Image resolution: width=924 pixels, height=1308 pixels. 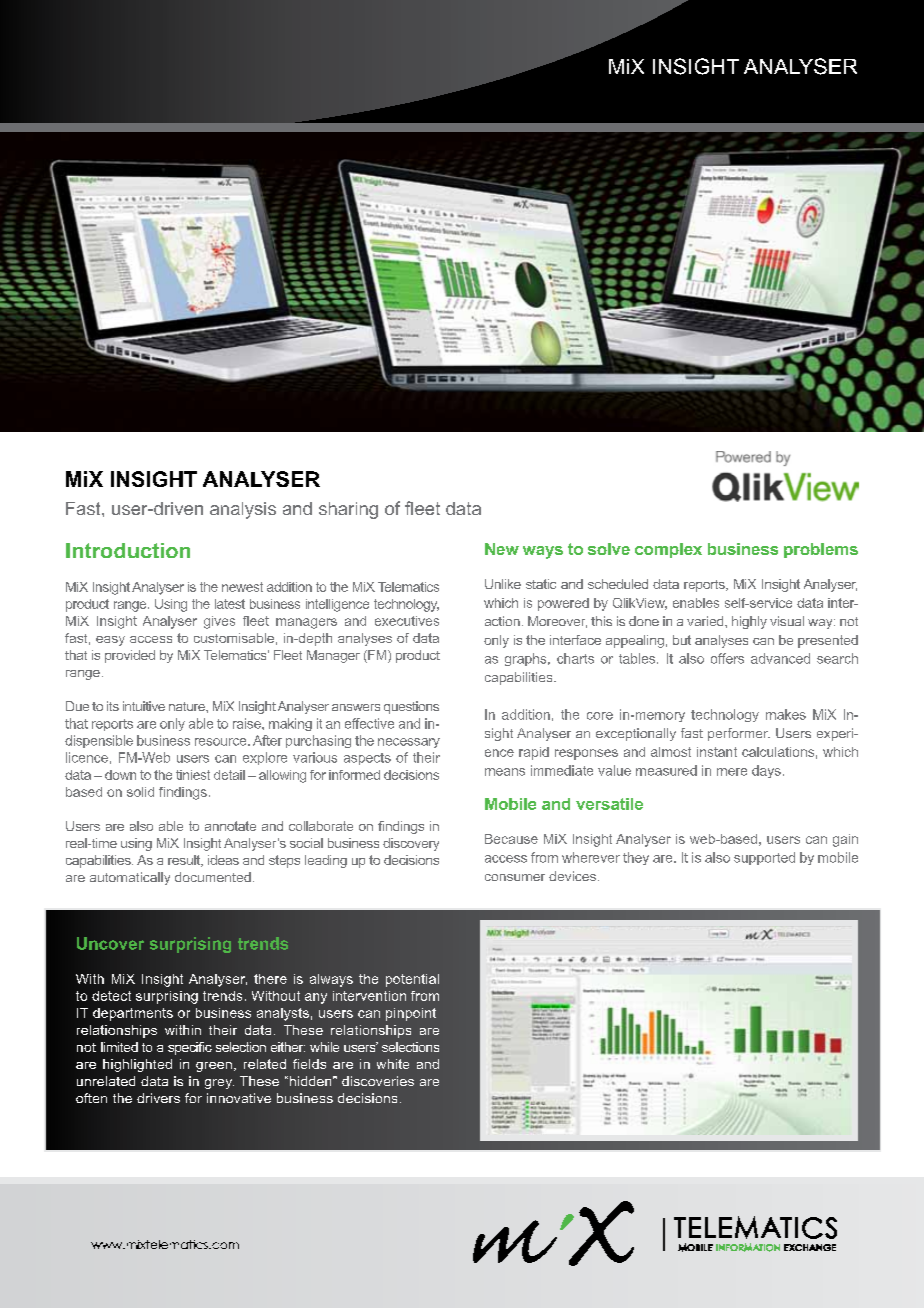 I want to click on offers, so click(x=727, y=658).
